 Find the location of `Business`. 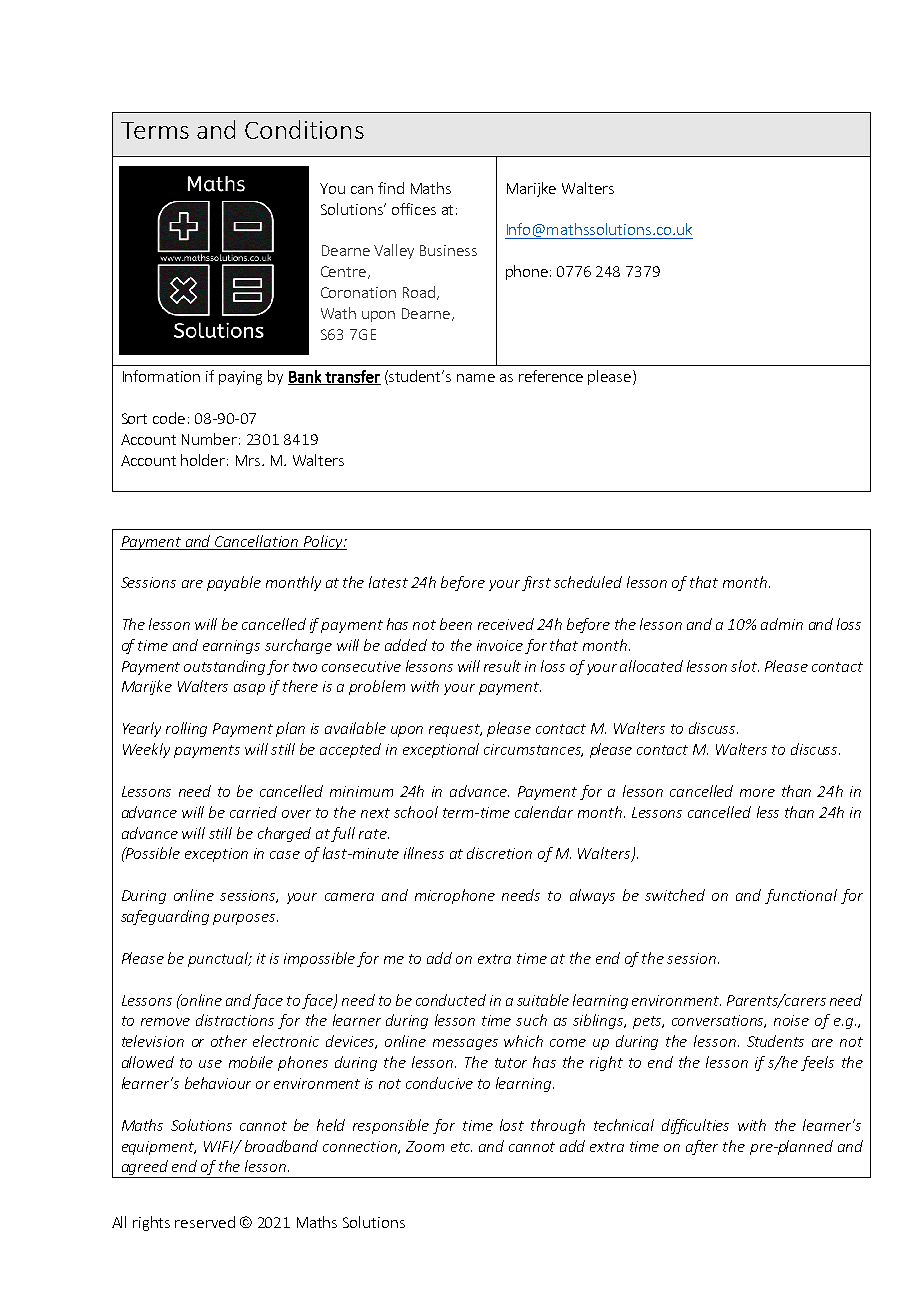

Business is located at coordinates (448, 250).
